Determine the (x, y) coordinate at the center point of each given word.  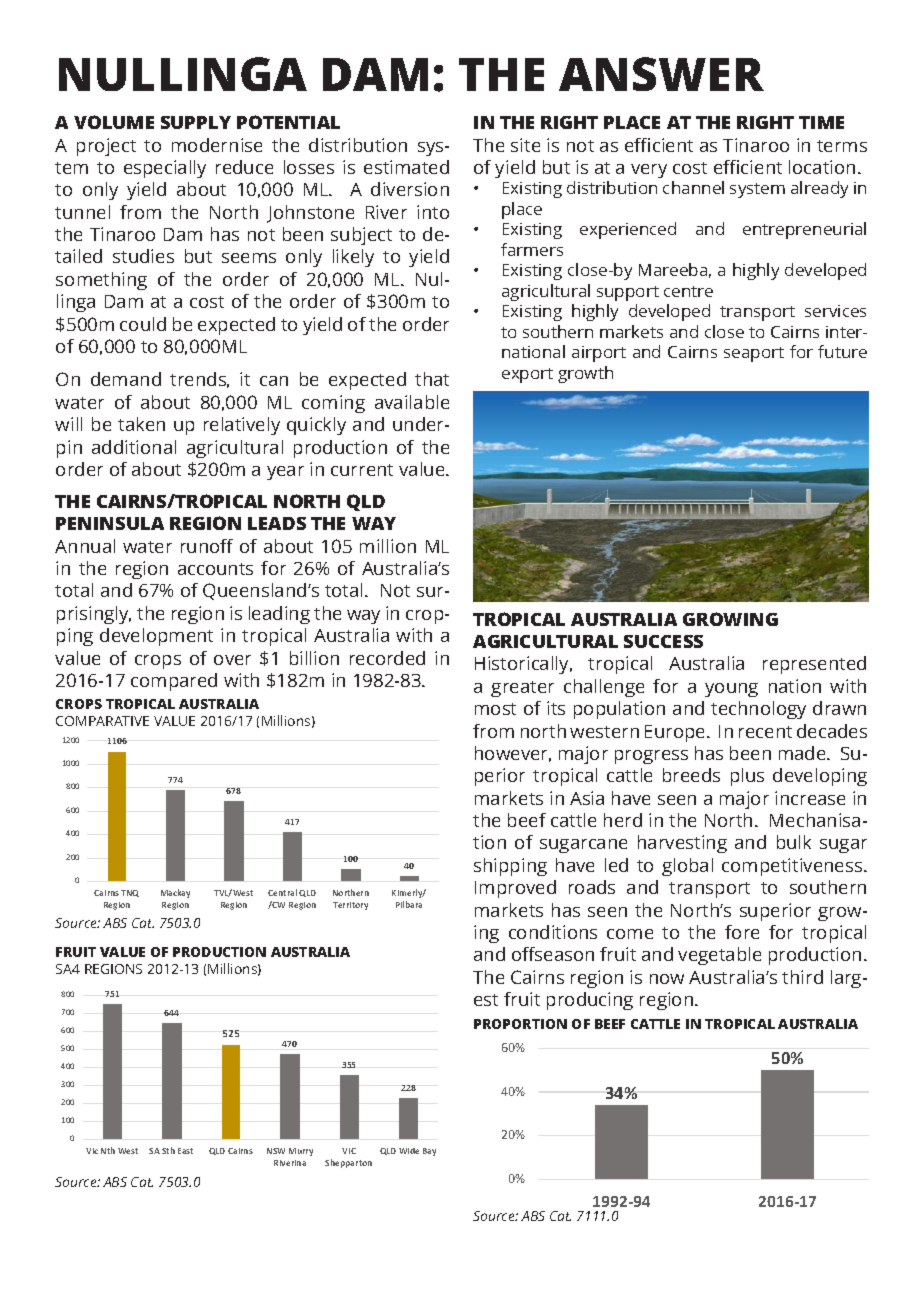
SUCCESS (663, 641)
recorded (387, 658)
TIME (821, 122)
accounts (215, 569)
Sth (168, 1150)
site (525, 145)
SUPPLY (196, 122)
